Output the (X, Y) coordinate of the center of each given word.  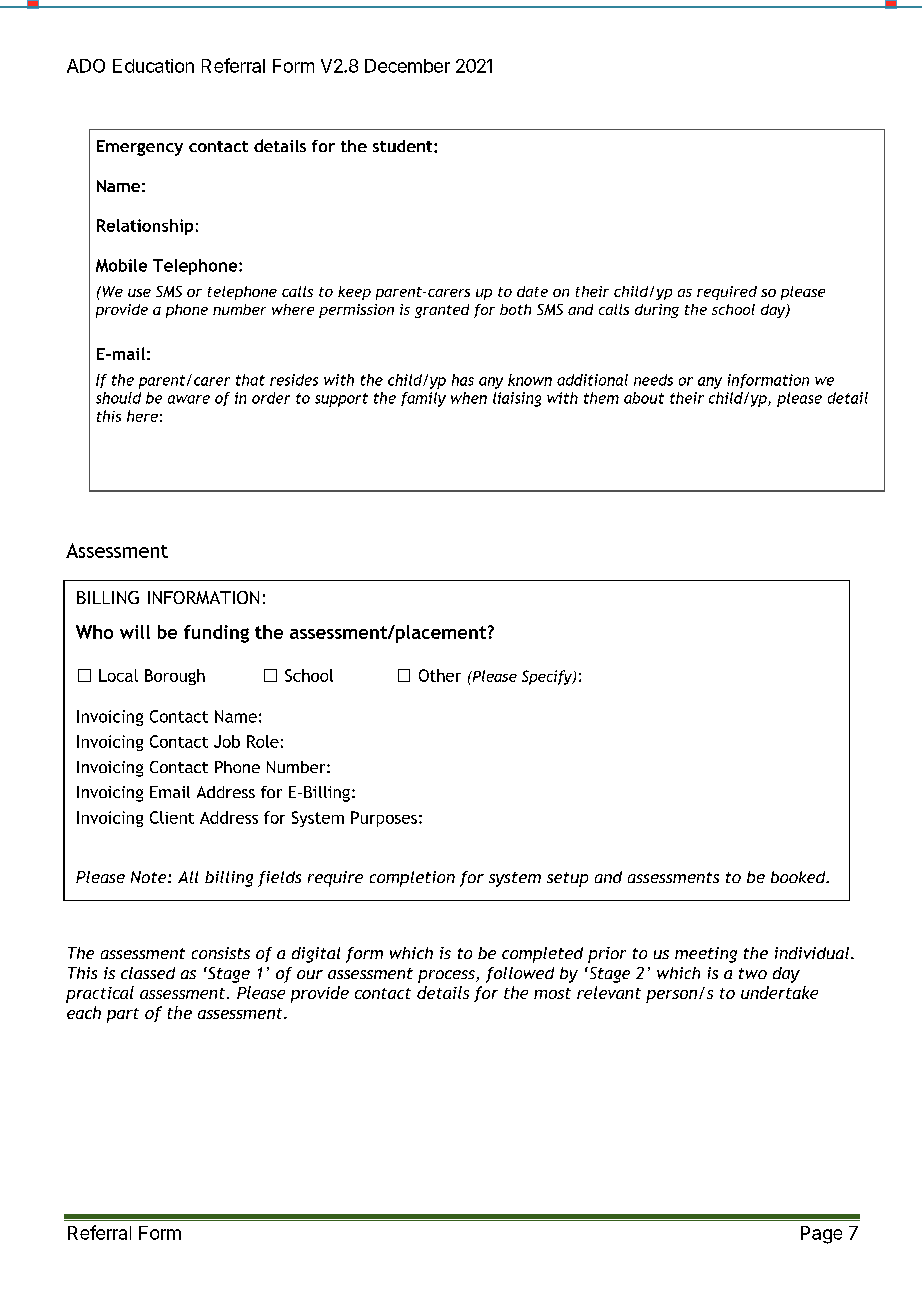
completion (412, 879)
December (407, 66)
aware (189, 399)
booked (799, 877)
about (644, 398)
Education (153, 66)
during (657, 311)
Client (172, 817)
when (469, 398)
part (123, 1015)
